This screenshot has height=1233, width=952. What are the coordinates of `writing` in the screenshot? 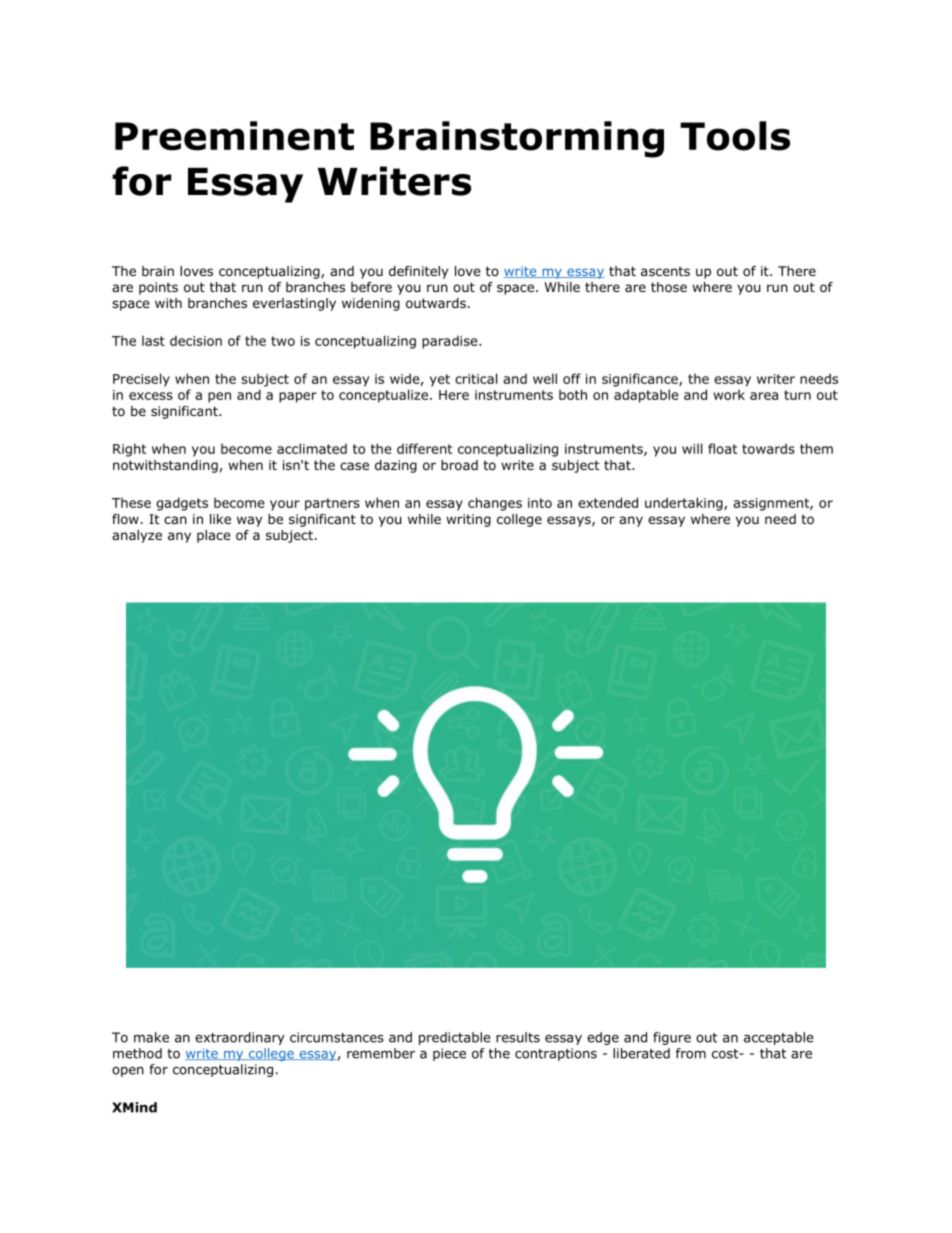 It's located at (468, 520).
